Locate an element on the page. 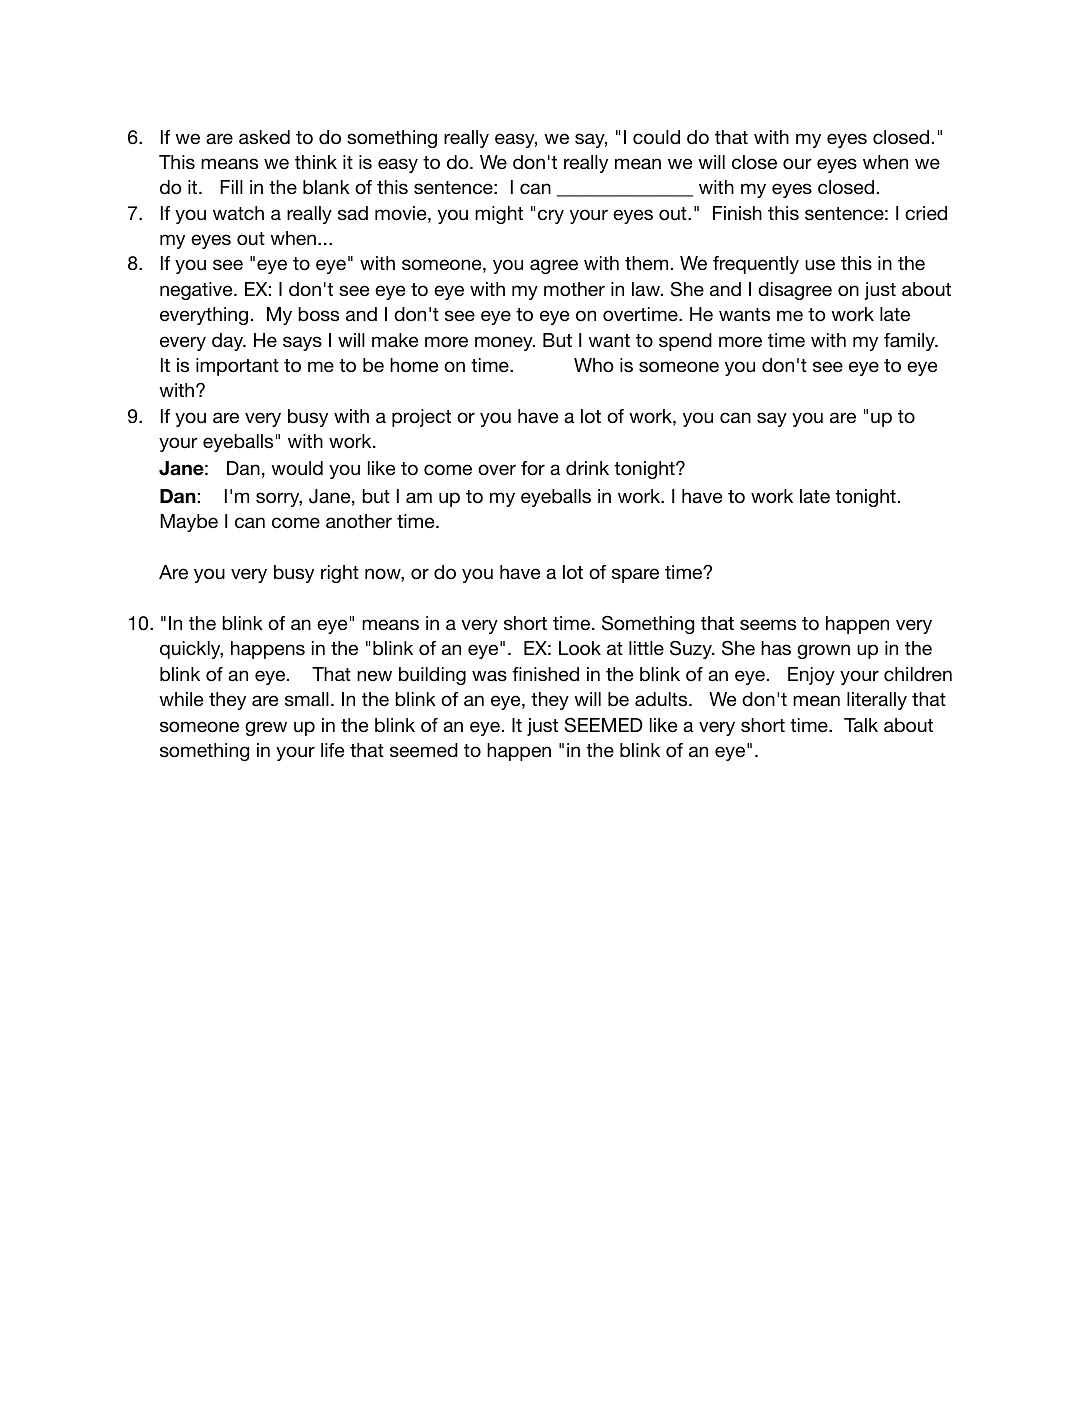 This image has width=1083, height=1402. mother is located at coordinates (574, 289).
